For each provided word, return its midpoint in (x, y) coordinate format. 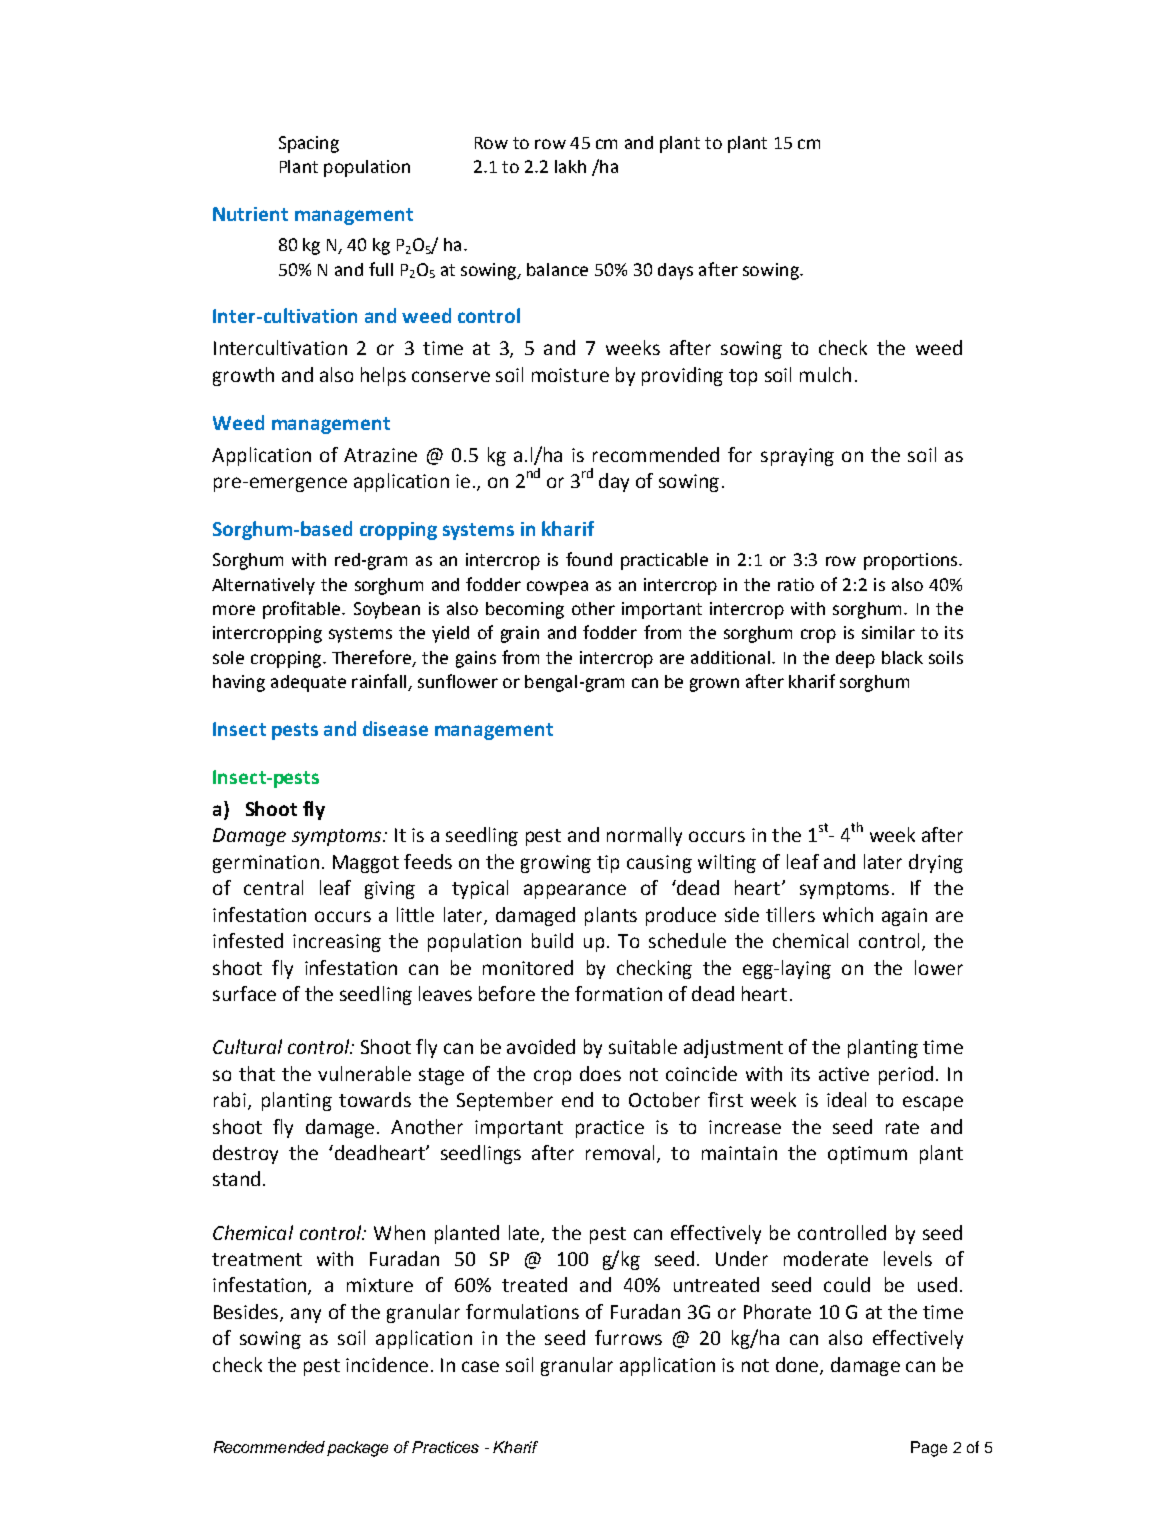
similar (888, 632)
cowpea (557, 588)
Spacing (309, 144)
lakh (570, 166)
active (844, 1074)
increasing (337, 943)
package (357, 1449)
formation (618, 993)
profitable (303, 610)
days (675, 271)
